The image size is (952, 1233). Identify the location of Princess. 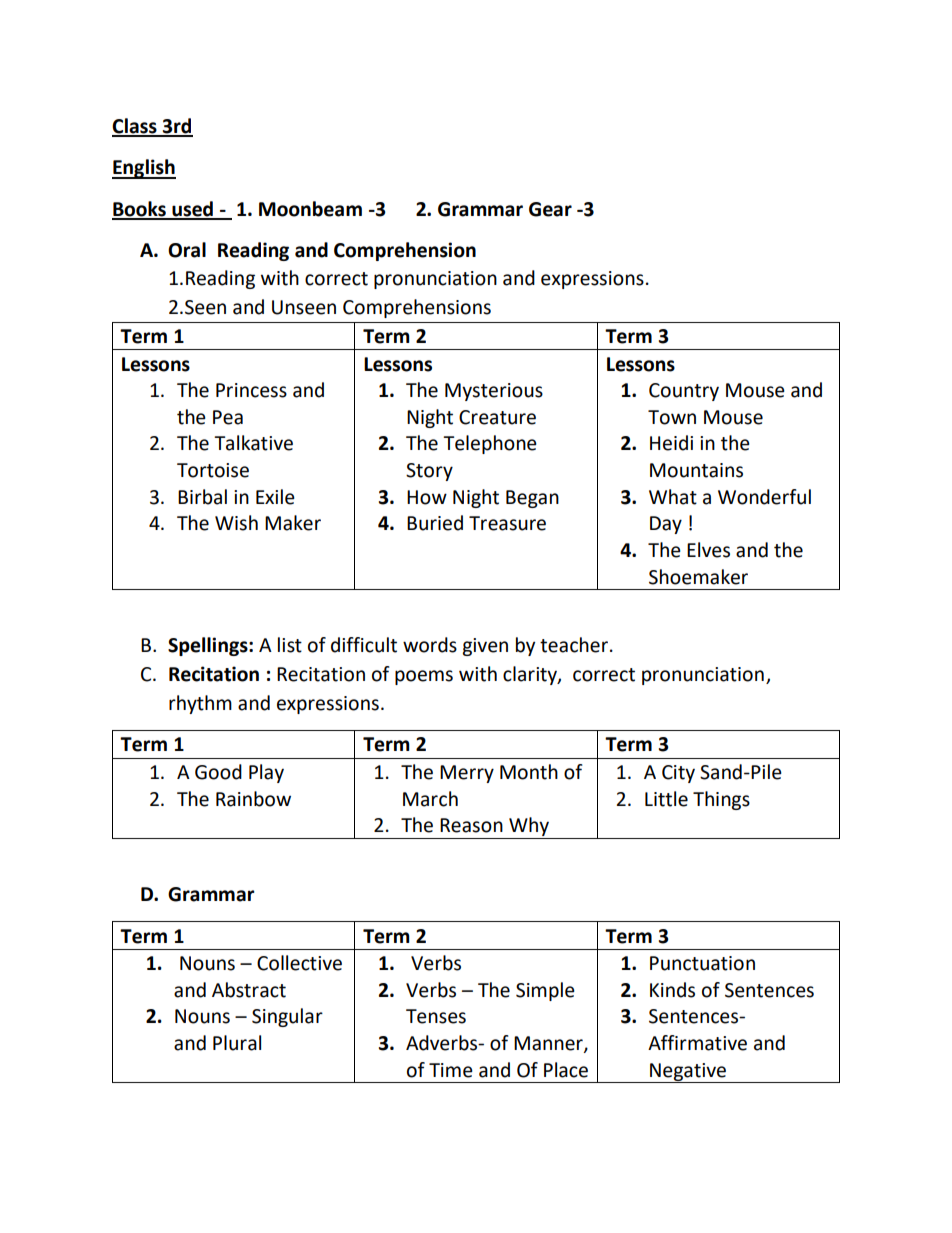
(251, 390).
